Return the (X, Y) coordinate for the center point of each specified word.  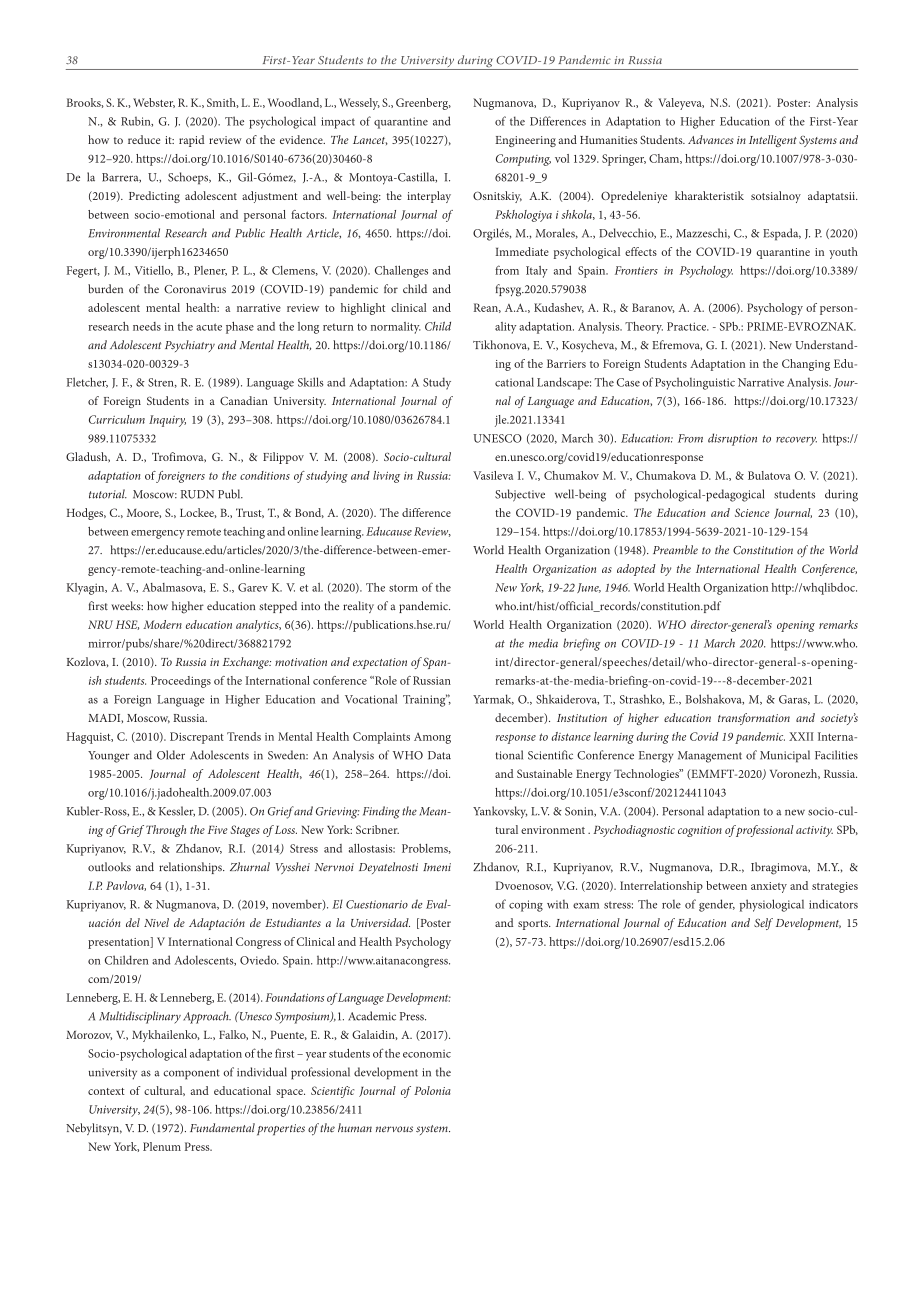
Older (171, 755)
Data (439, 755)
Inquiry (167, 421)
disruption (732, 439)
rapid (191, 141)
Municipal (785, 756)
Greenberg (423, 104)
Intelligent (773, 141)
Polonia (432, 1090)
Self (763, 924)
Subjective (520, 495)
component (191, 1074)
